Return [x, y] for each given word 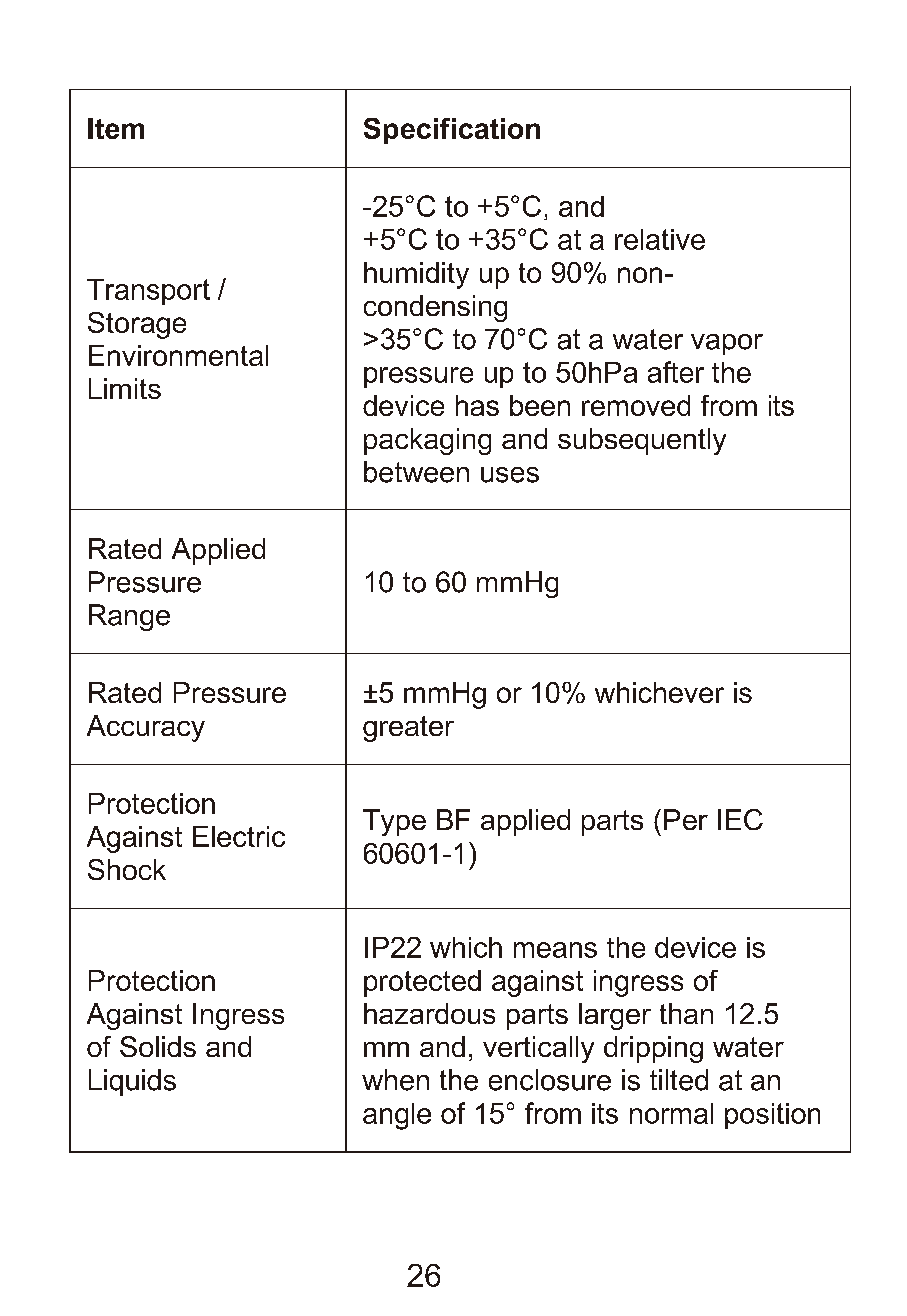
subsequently [642, 441]
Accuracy [146, 728]
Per [686, 819]
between [416, 472]
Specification [452, 131]
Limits [125, 388]
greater [408, 729]
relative [660, 239]
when [395, 1080]
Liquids [132, 1082]
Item [116, 128]
